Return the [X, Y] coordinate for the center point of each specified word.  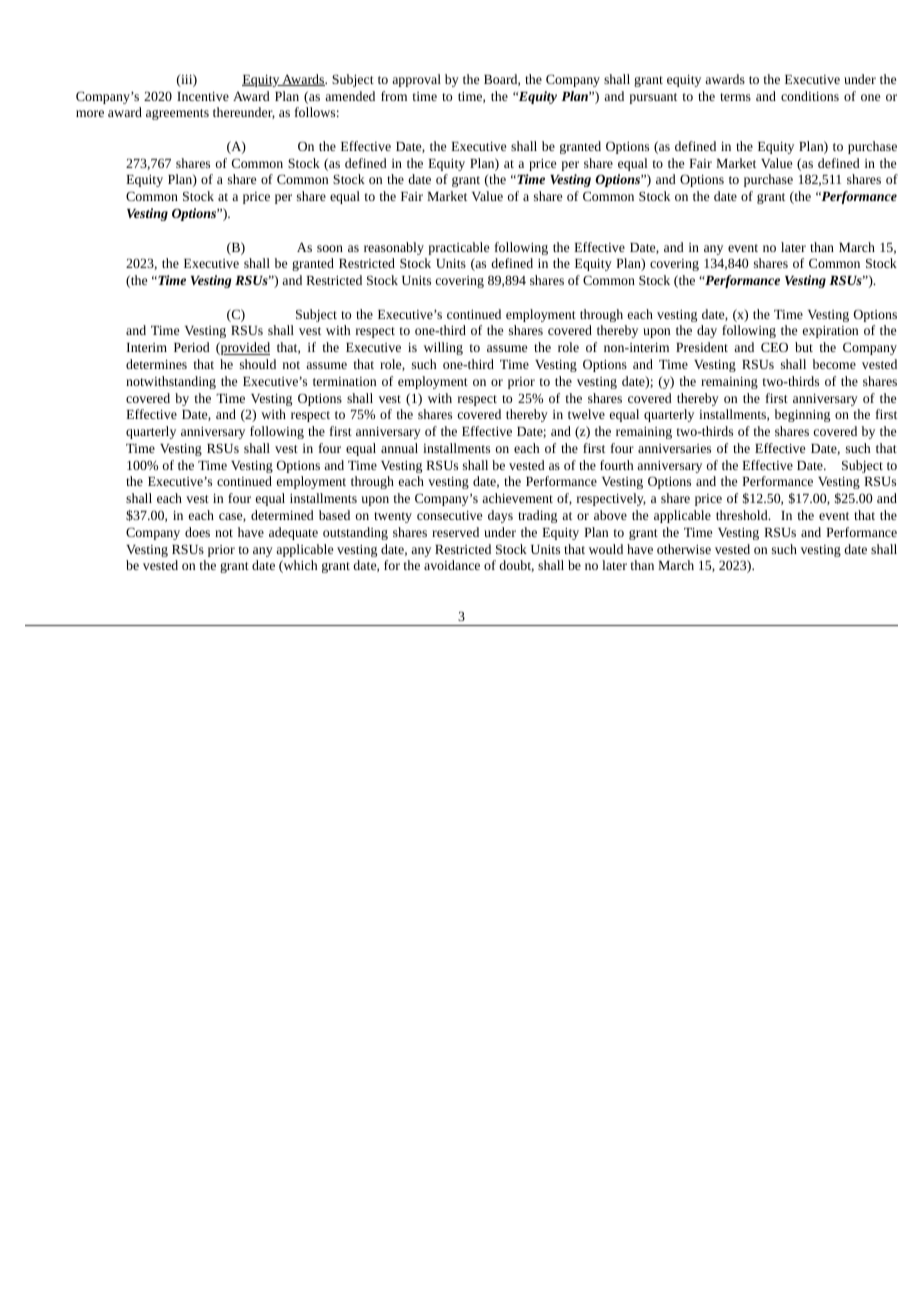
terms [735, 97]
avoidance [452, 565]
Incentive [203, 96]
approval [416, 80]
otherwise [684, 549]
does [197, 532]
